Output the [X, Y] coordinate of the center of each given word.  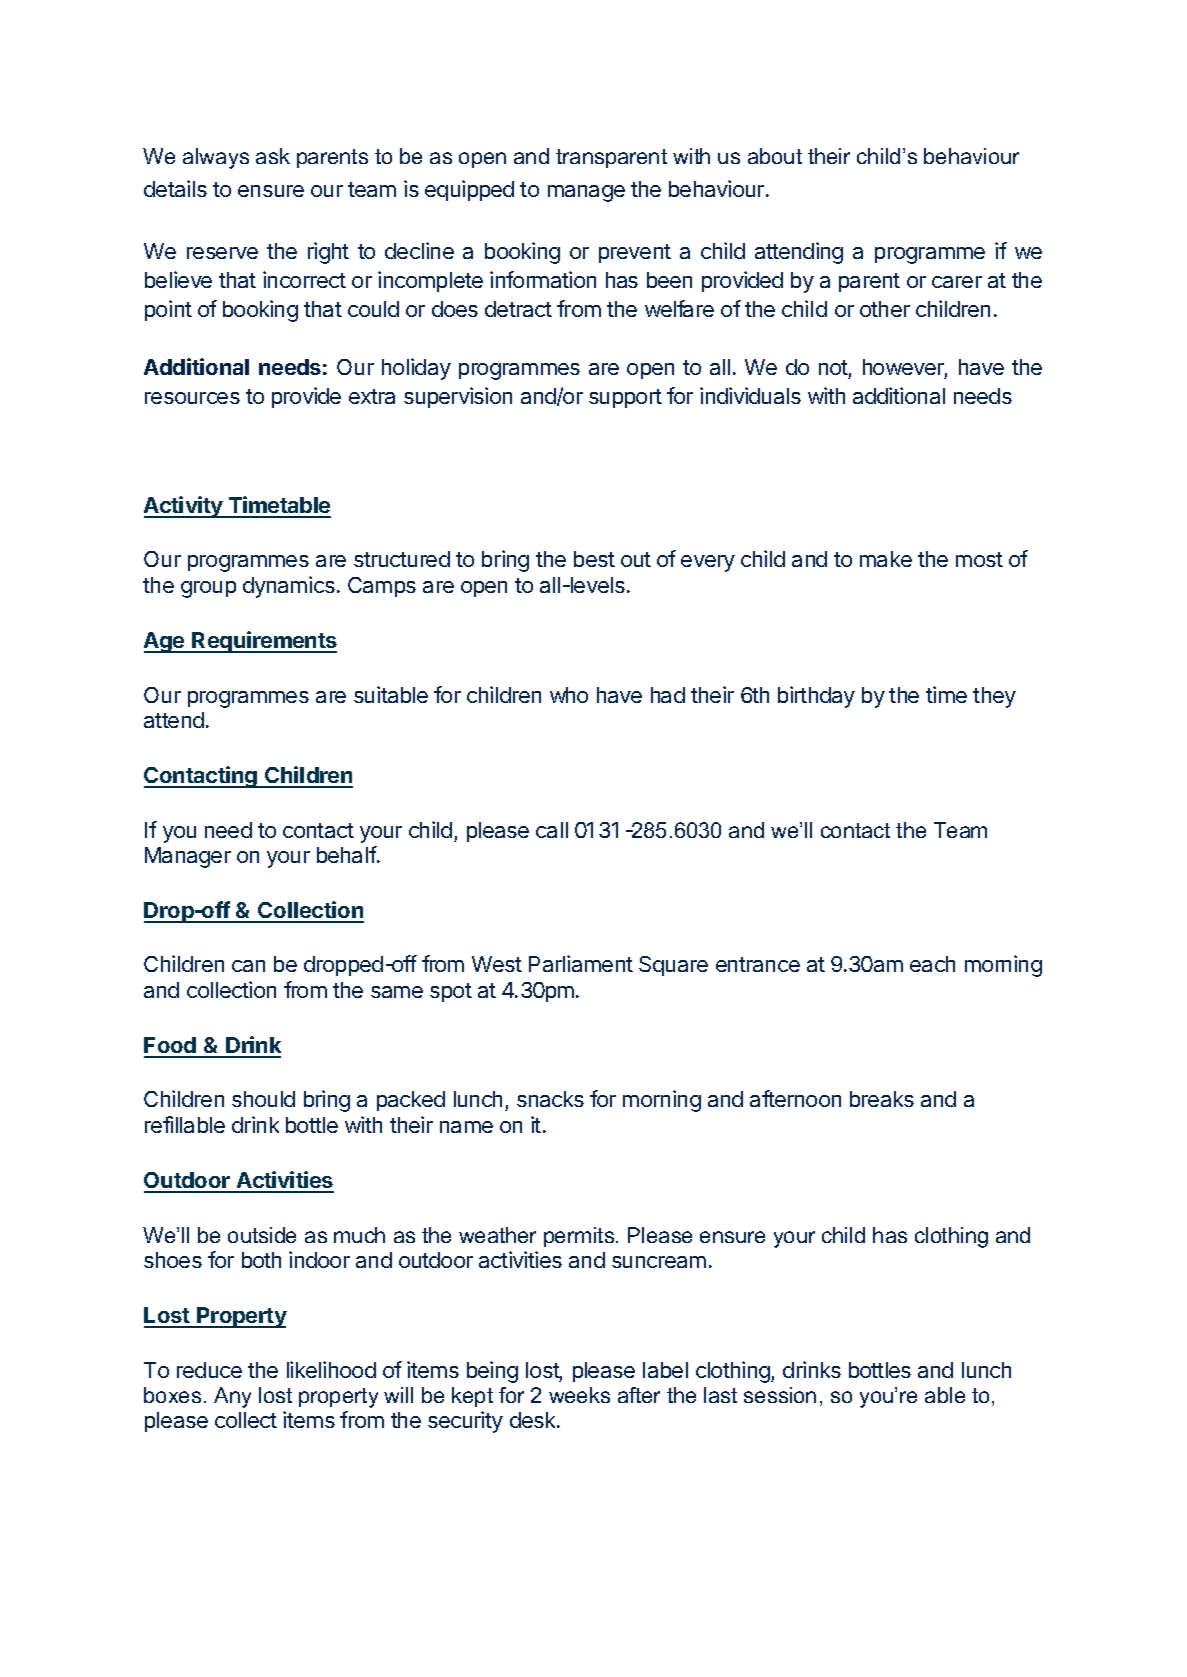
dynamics [289, 587]
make [886, 559]
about [775, 156]
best [594, 559]
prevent [635, 253]
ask [273, 156]
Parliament [581, 963]
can [248, 966]
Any [232, 1397]
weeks [579, 1395]
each [932, 964]
